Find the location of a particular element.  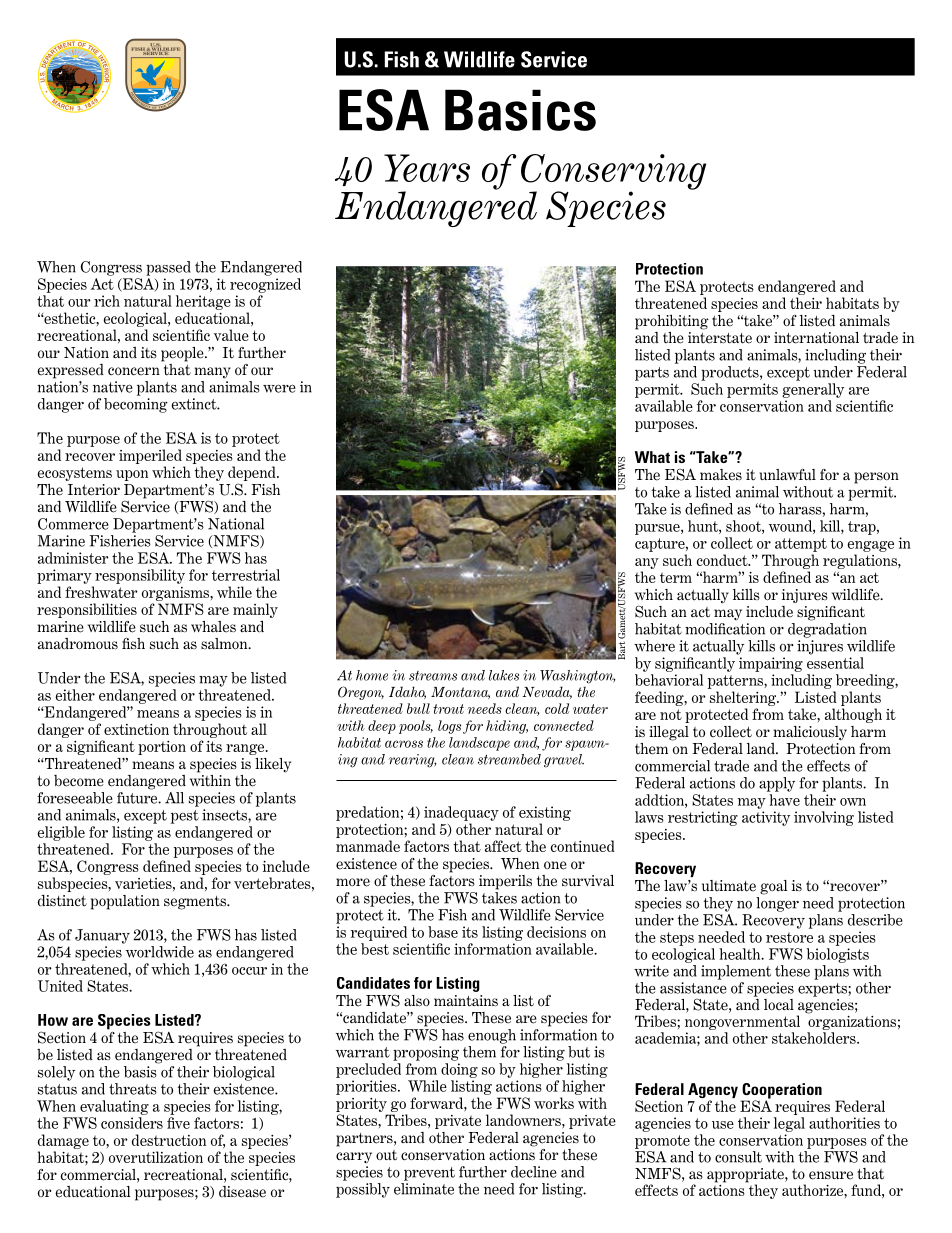

destruction is located at coordinates (169, 1140).
